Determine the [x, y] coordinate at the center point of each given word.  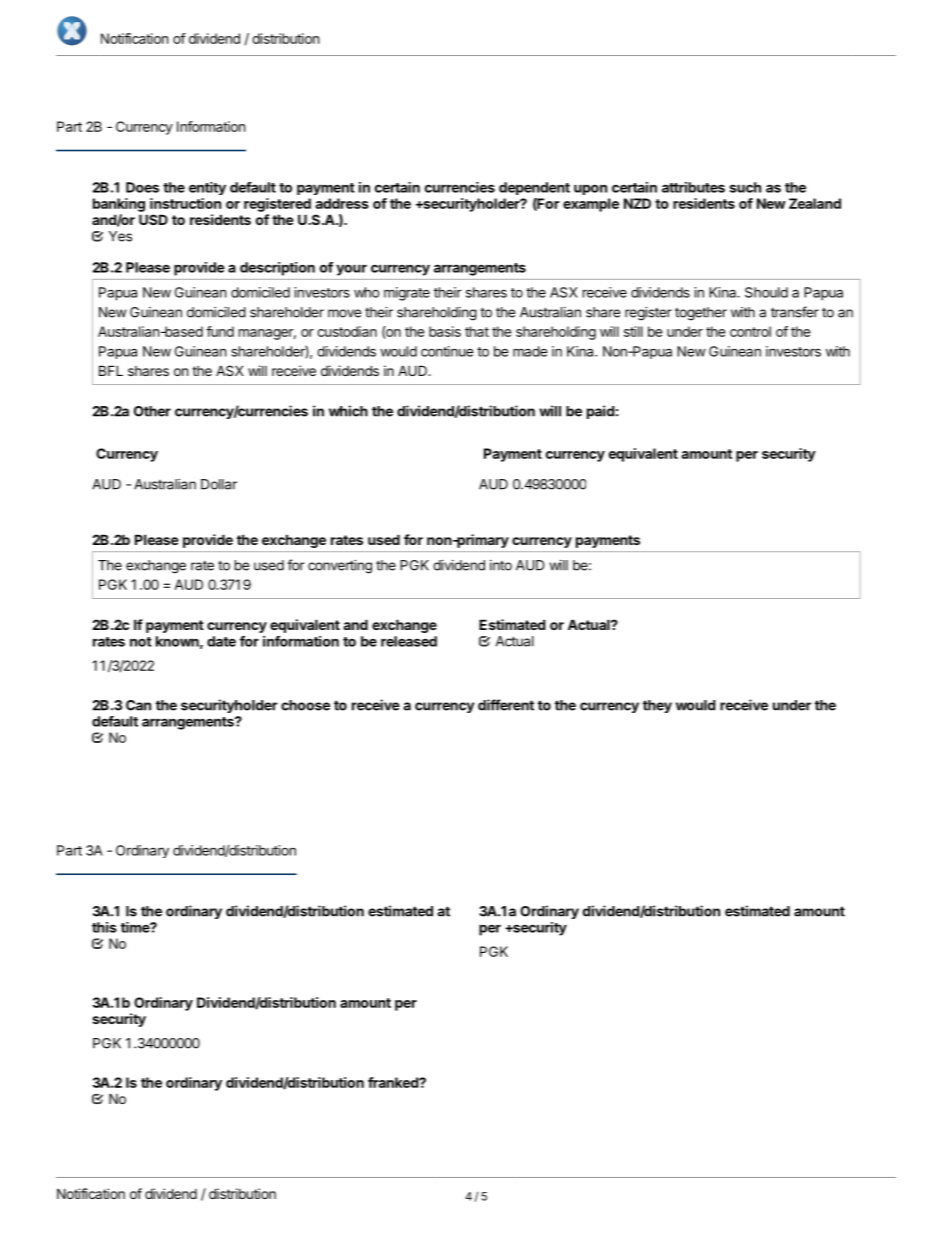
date [221, 641]
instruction [185, 203]
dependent [534, 188]
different [506, 705]
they [657, 706]
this [104, 927]
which [348, 411]
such [745, 187]
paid [601, 412]
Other [152, 411]
